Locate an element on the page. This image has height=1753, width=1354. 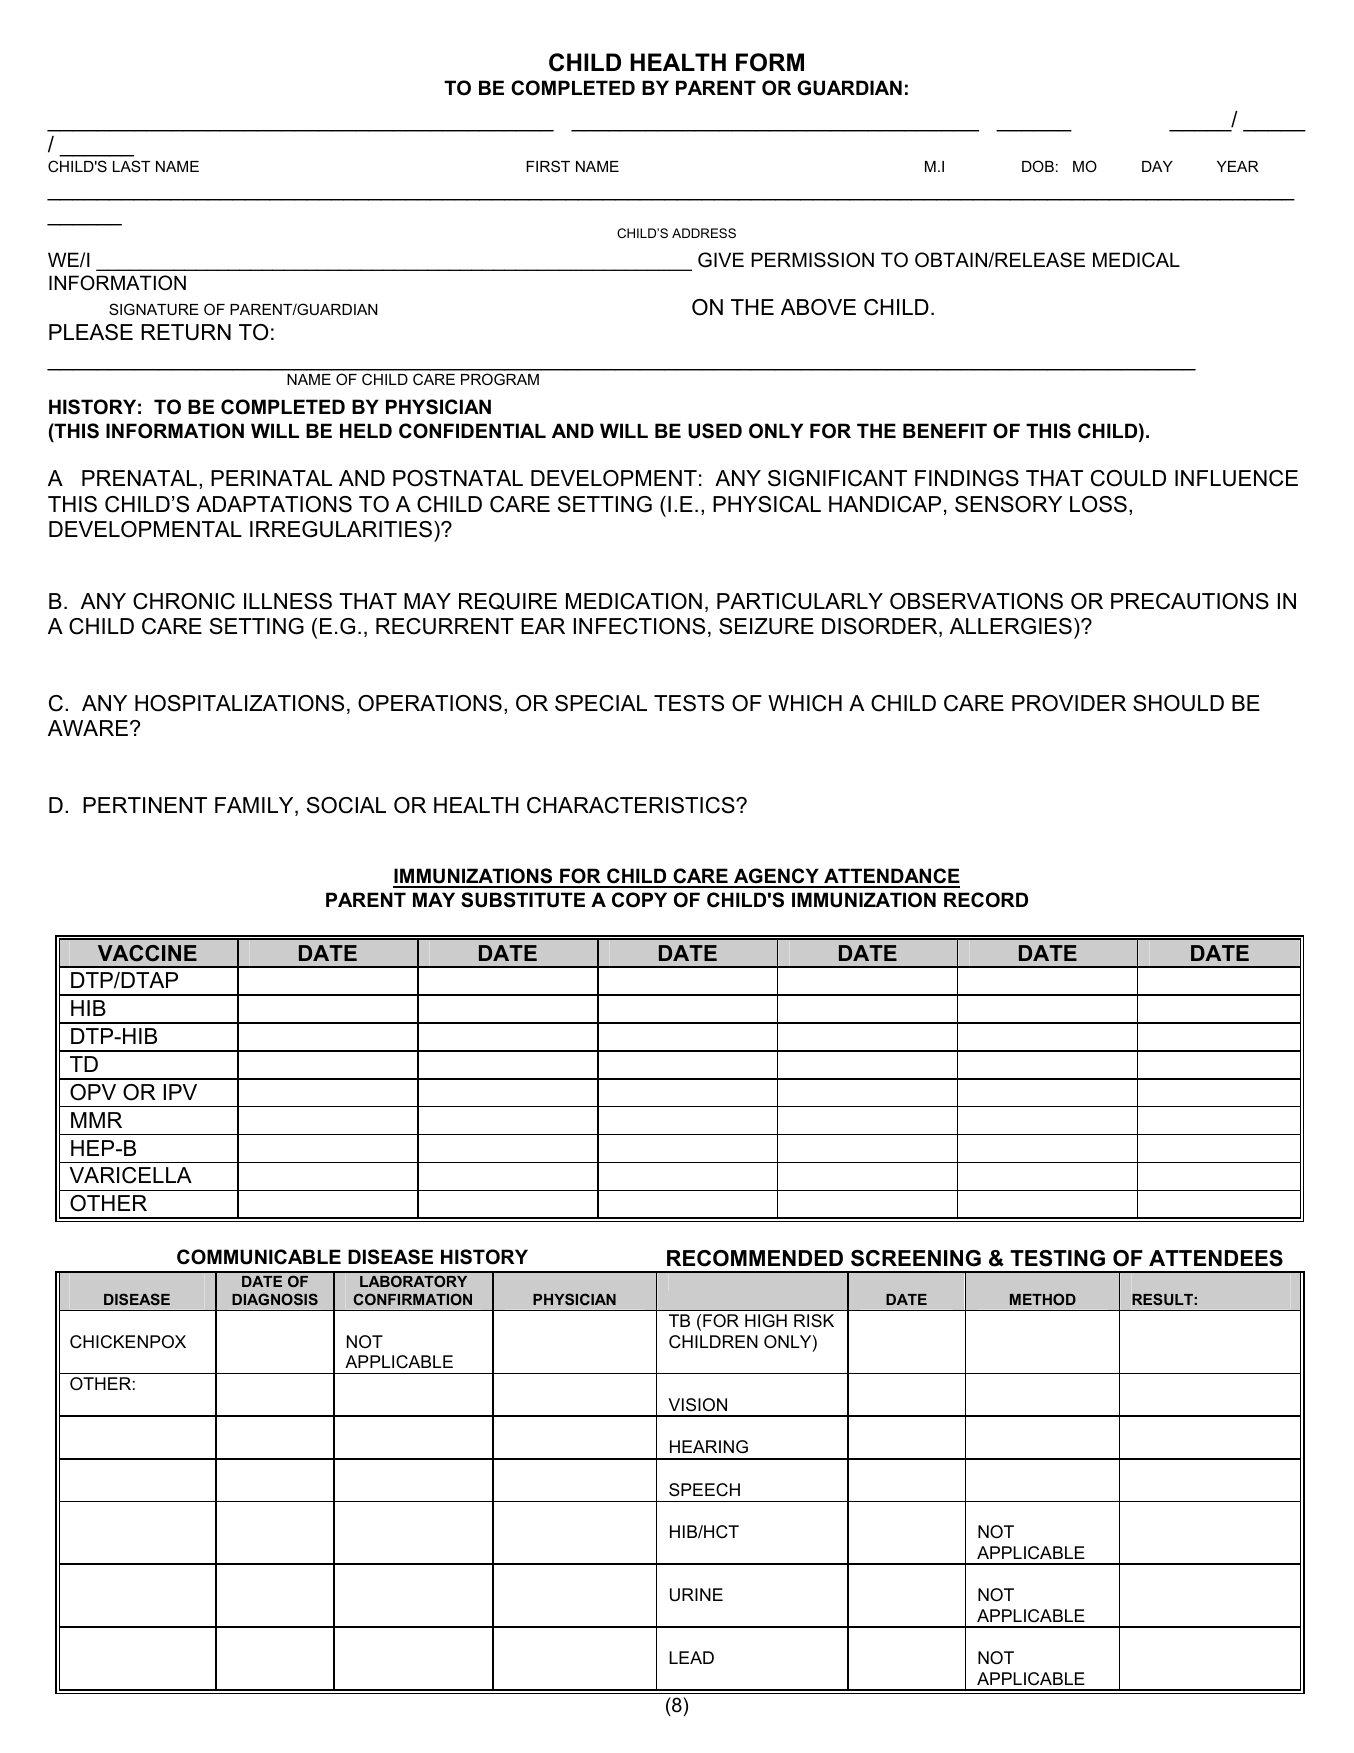
VACCINE is located at coordinates (147, 953).
